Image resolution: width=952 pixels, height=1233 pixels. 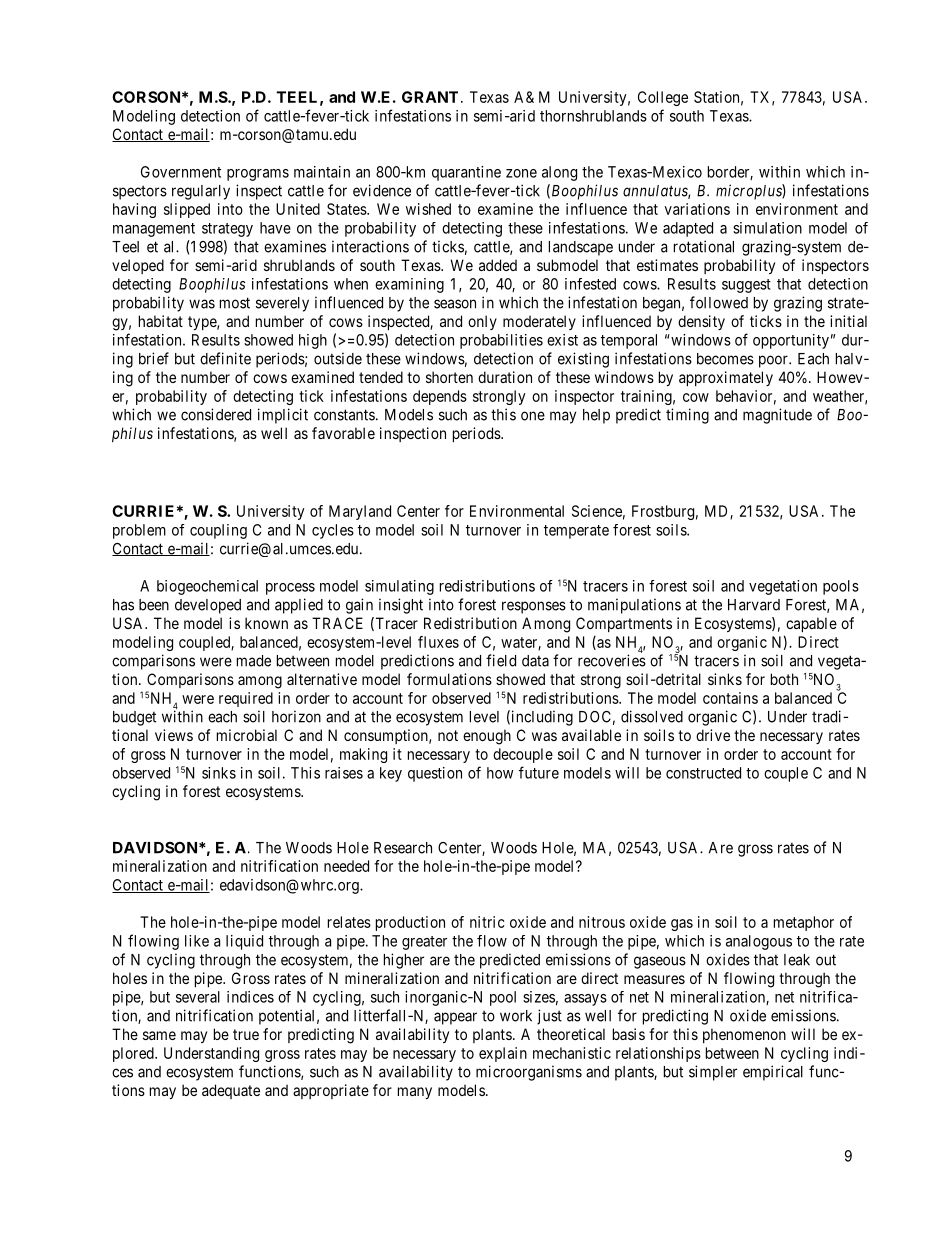 What do you see at coordinates (181, 172) in the screenshot?
I see `Government` at bounding box center [181, 172].
